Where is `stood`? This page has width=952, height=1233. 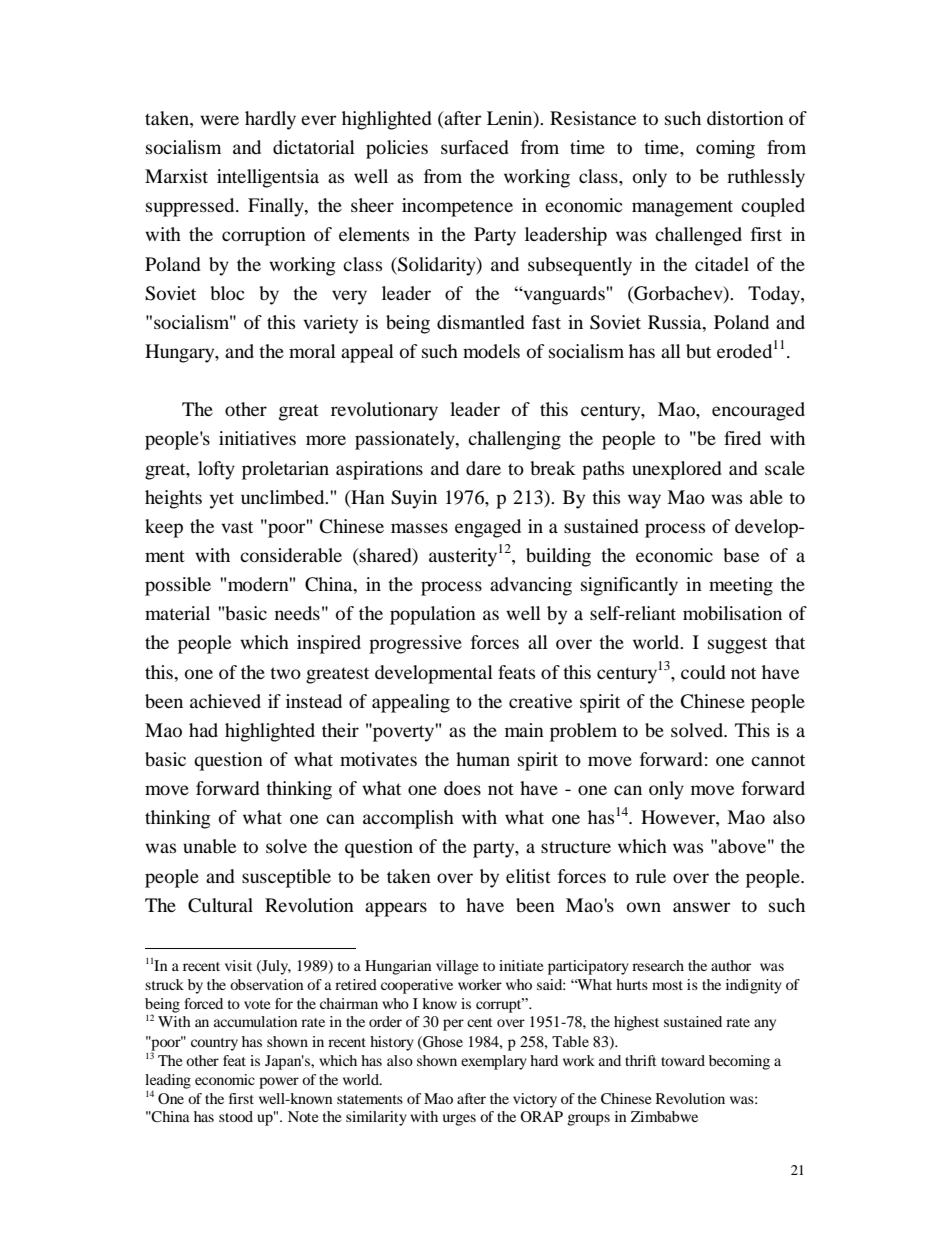 stood is located at coordinates (236, 1116).
